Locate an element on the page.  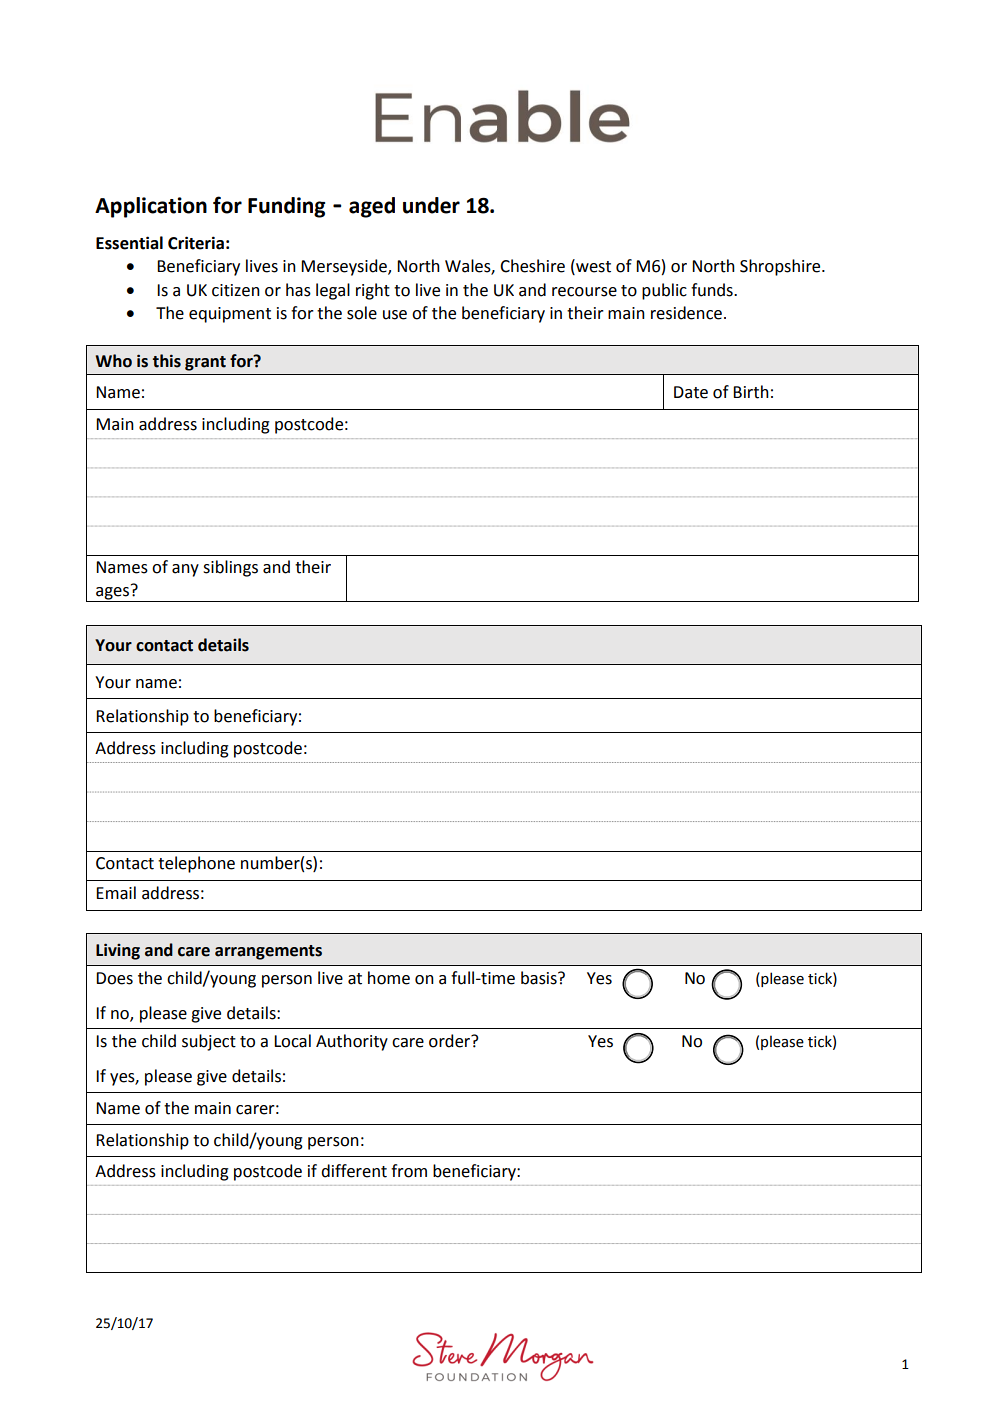
Birth is located at coordinates (751, 392).
